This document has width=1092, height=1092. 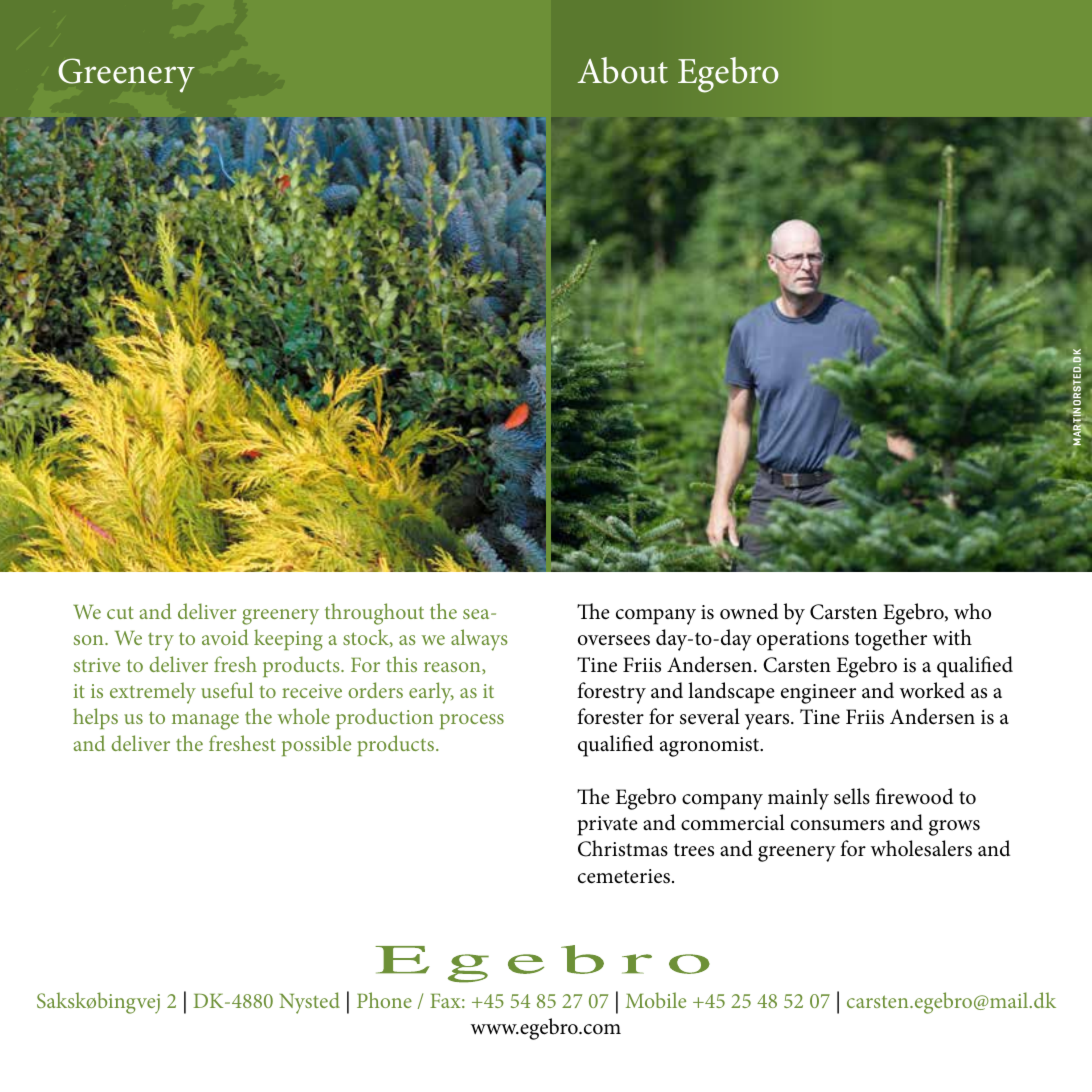 What do you see at coordinates (803, 641) in the document?
I see `operations` at bounding box center [803, 641].
